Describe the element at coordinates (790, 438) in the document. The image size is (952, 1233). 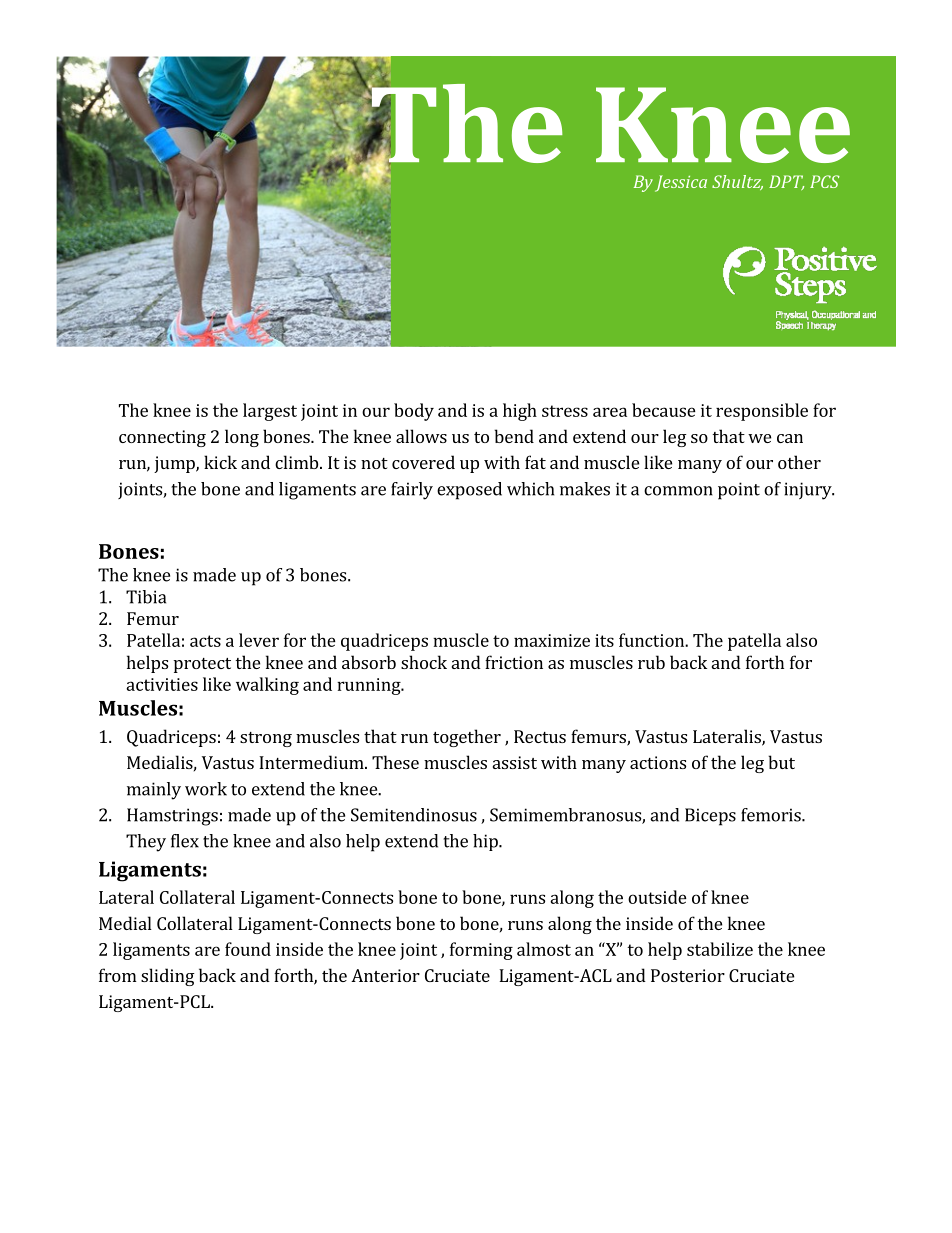
I see `can` at that location.
